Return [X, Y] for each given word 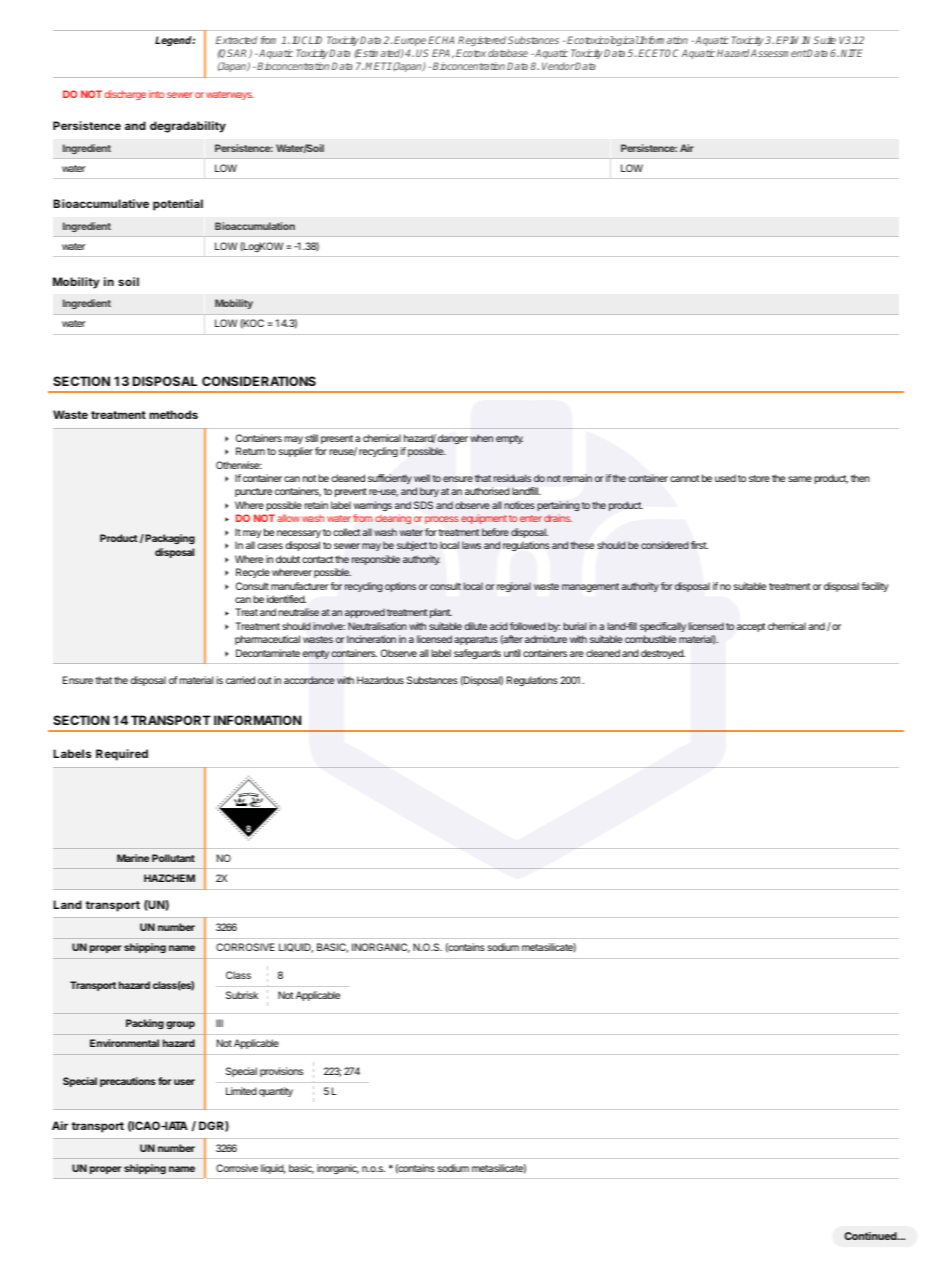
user [184, 1082]
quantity [276, 1092]
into [156, 94]
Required [122, 755]
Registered [482, 41]
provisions [281, 1072]
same [800, 479]
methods [173, 414]
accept [751, 627]
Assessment [778, 53]
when [481, 438]
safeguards [477, 654]
